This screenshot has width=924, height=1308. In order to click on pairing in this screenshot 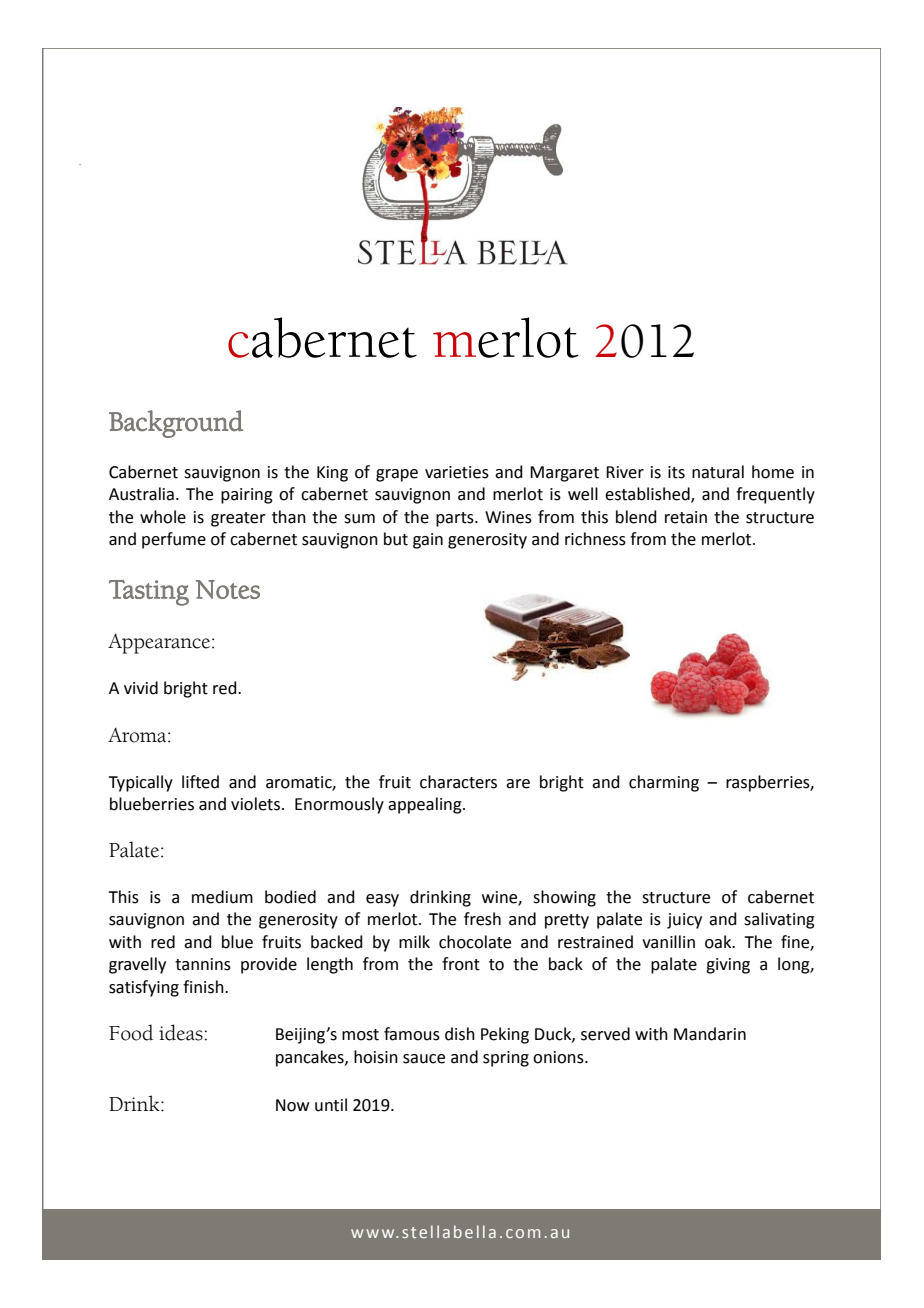, I will do `click(247, 496)`.
